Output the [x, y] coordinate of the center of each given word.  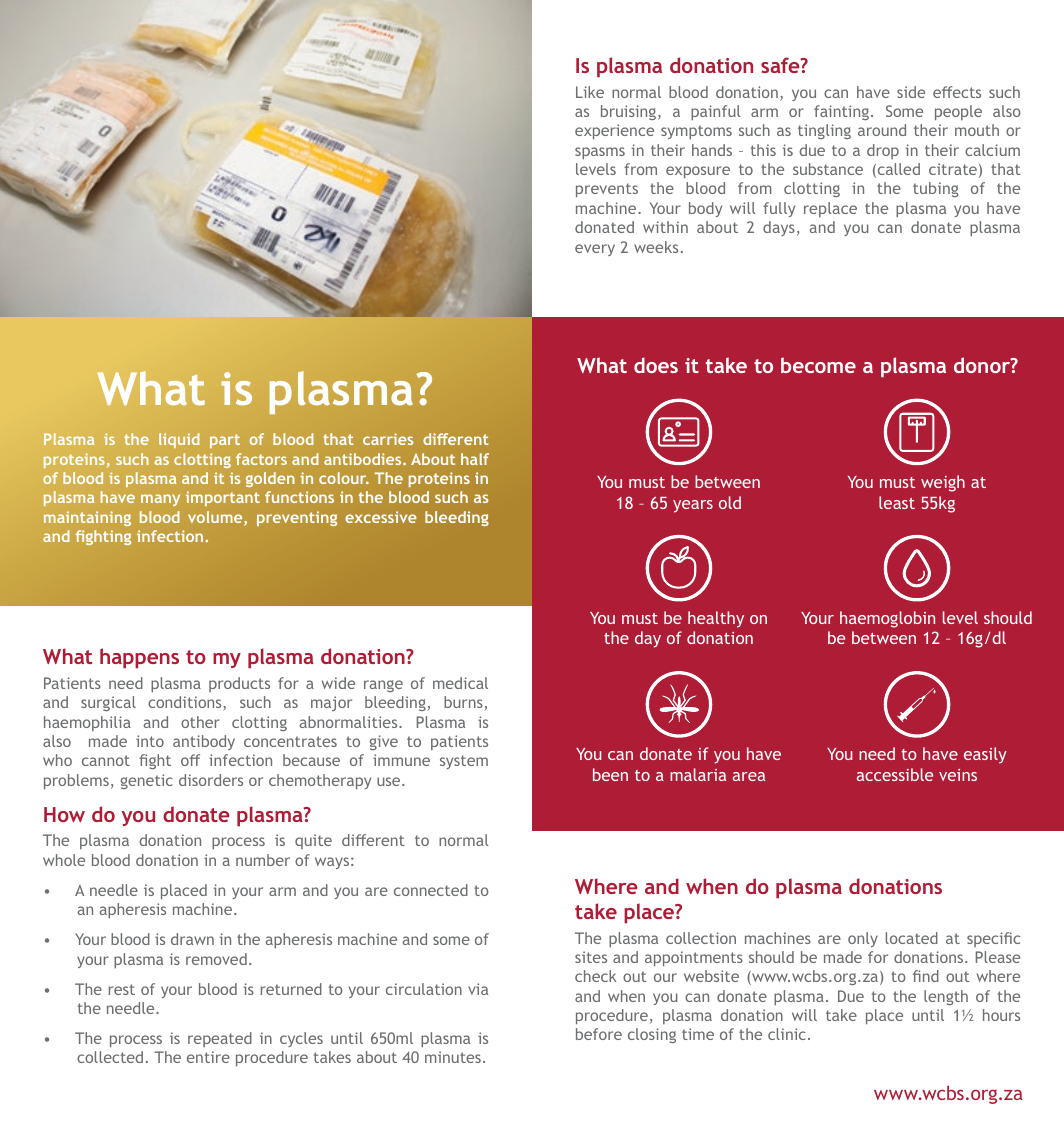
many [160, 500]
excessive [381, 517]
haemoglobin [887, 619]
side [911, 92]
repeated [220, 1039]
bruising [630, 112]
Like [590, 92]
